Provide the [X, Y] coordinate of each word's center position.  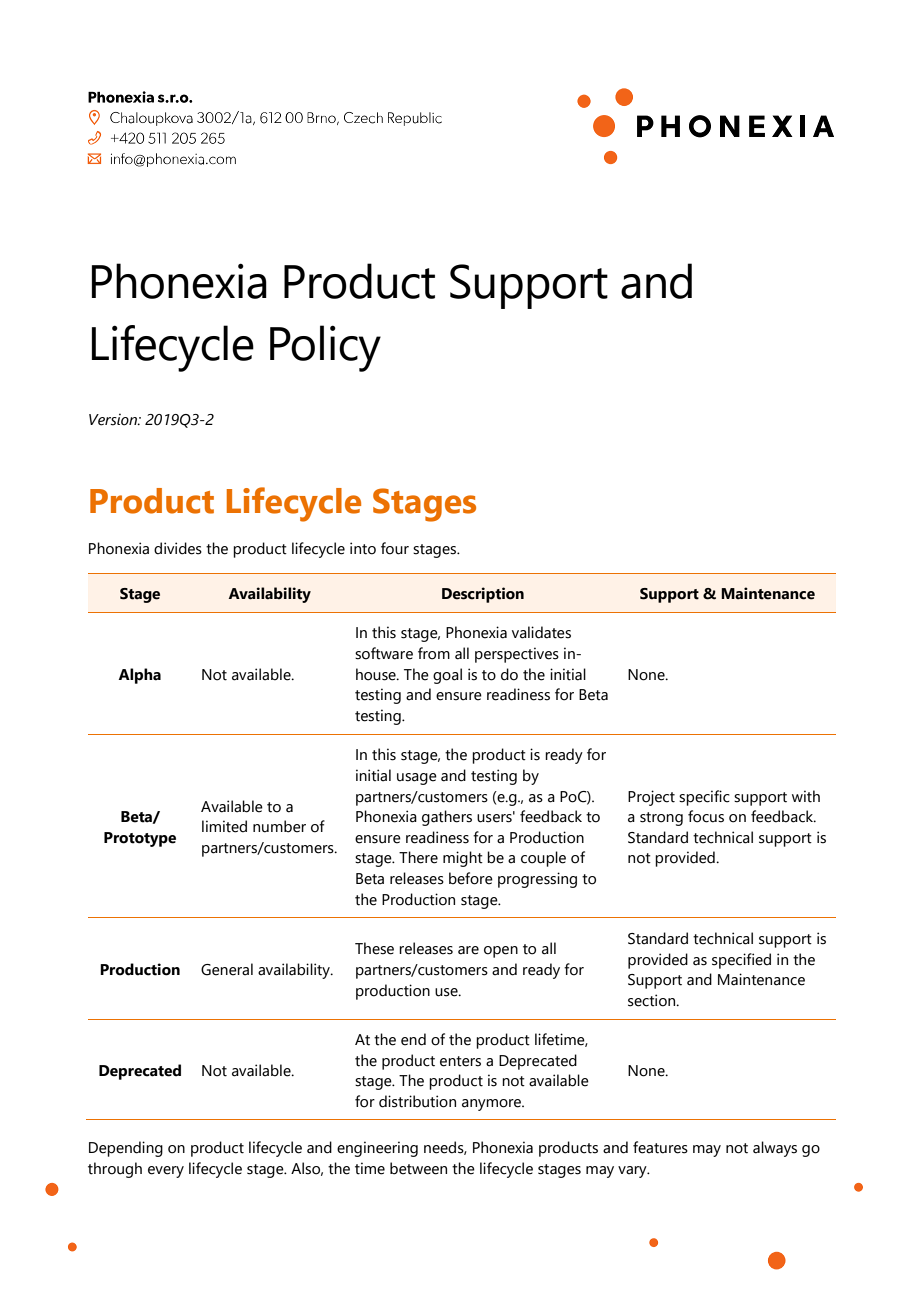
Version [114, 419]
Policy [325, 348]
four [395, 548]
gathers [447, 818]
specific [704, 798]
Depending [126, 1149]
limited [224, 826]
